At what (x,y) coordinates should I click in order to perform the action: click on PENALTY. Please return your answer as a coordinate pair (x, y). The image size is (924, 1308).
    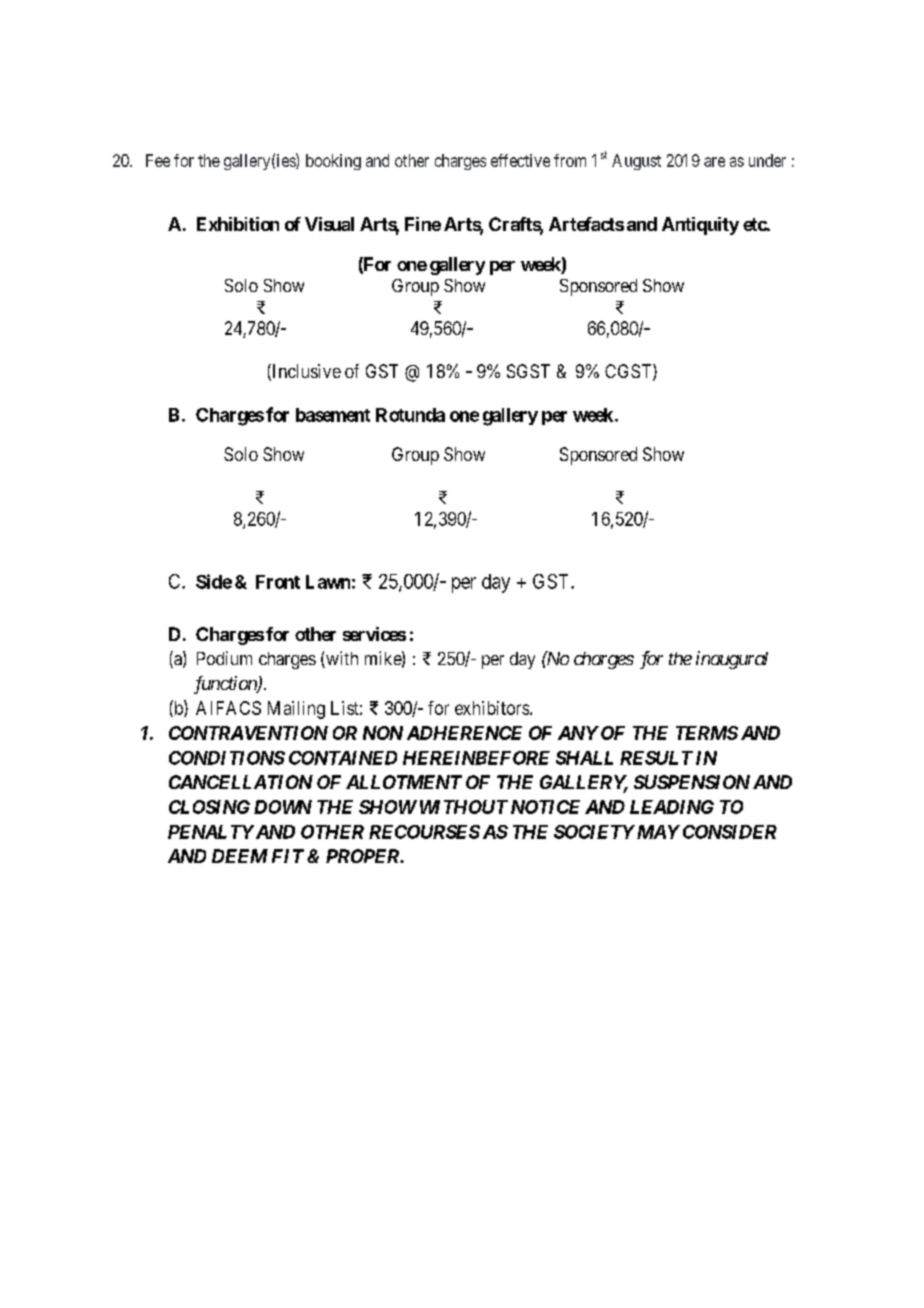
    Looking at the image, I should click on (211, 832).
